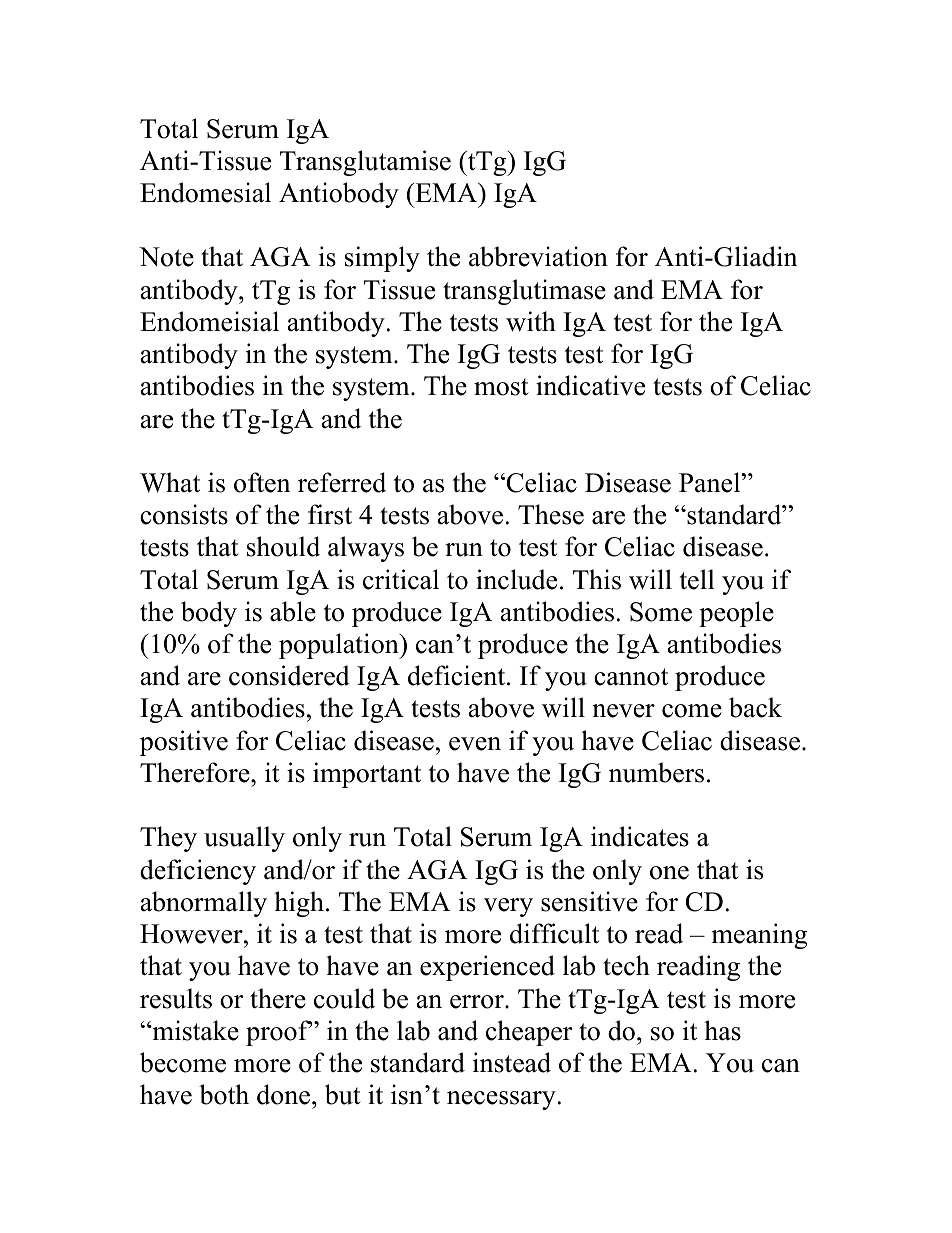 The image size is (952, 1233). Describe the element at coordinates (631, 677) in the screenshot. I see `cannot` at that location.
